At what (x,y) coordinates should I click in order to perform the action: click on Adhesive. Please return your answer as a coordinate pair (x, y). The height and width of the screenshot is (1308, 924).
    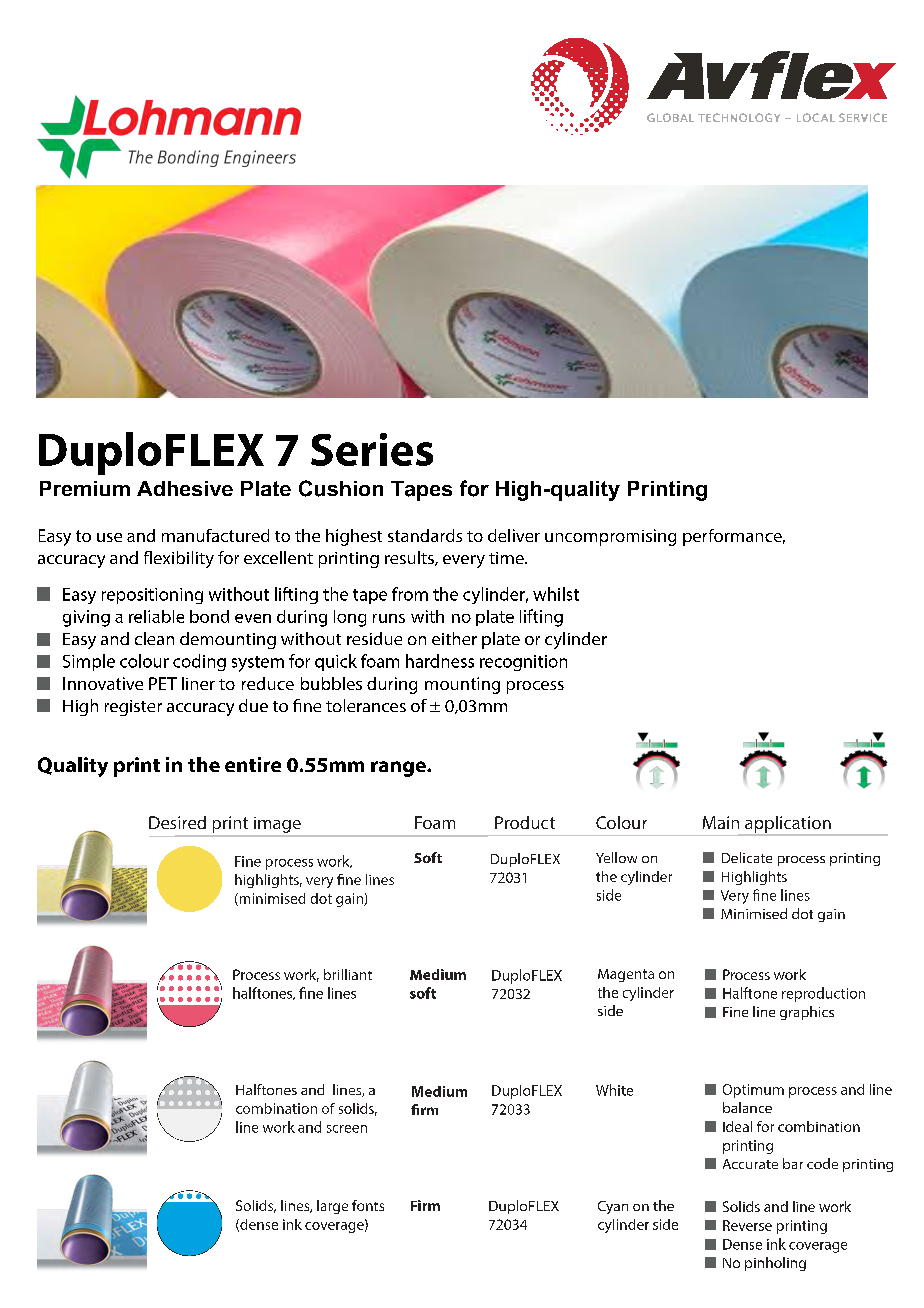
    Looking at the image, I should click on (185, 488).
